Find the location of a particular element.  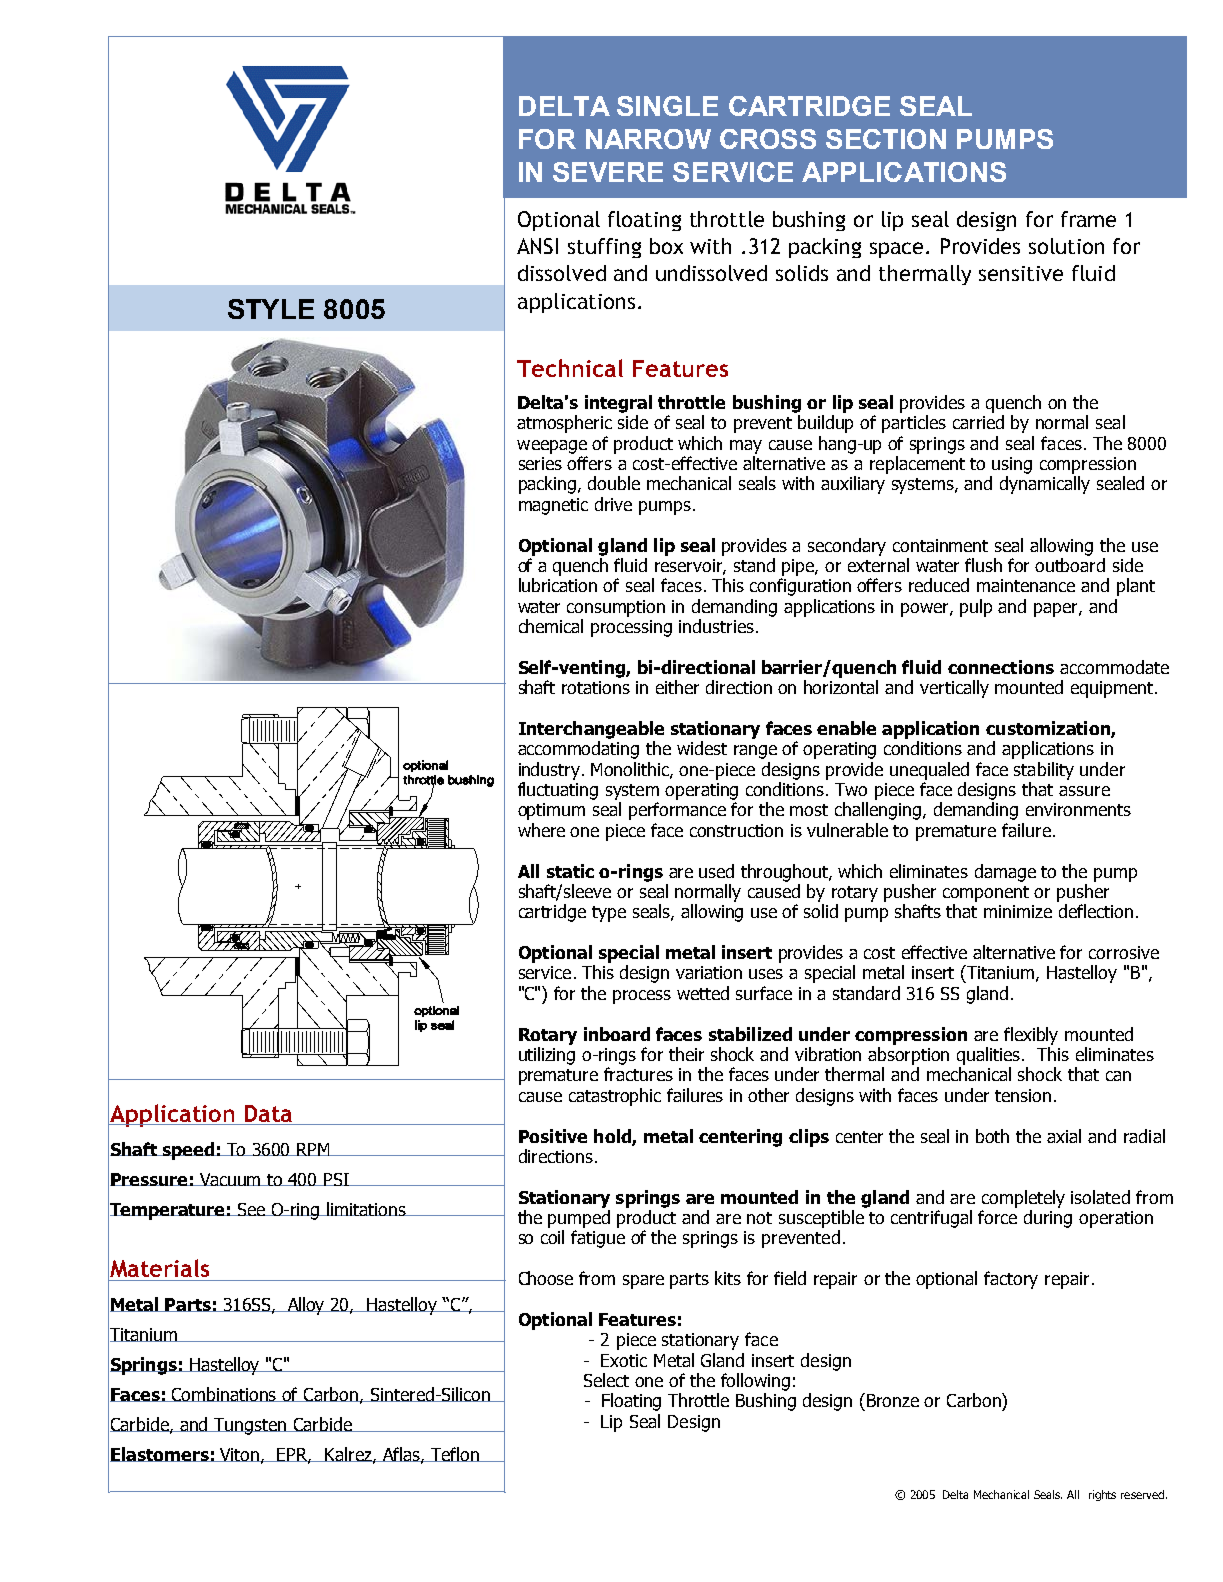

integral is located at coordinates (618, 404).
